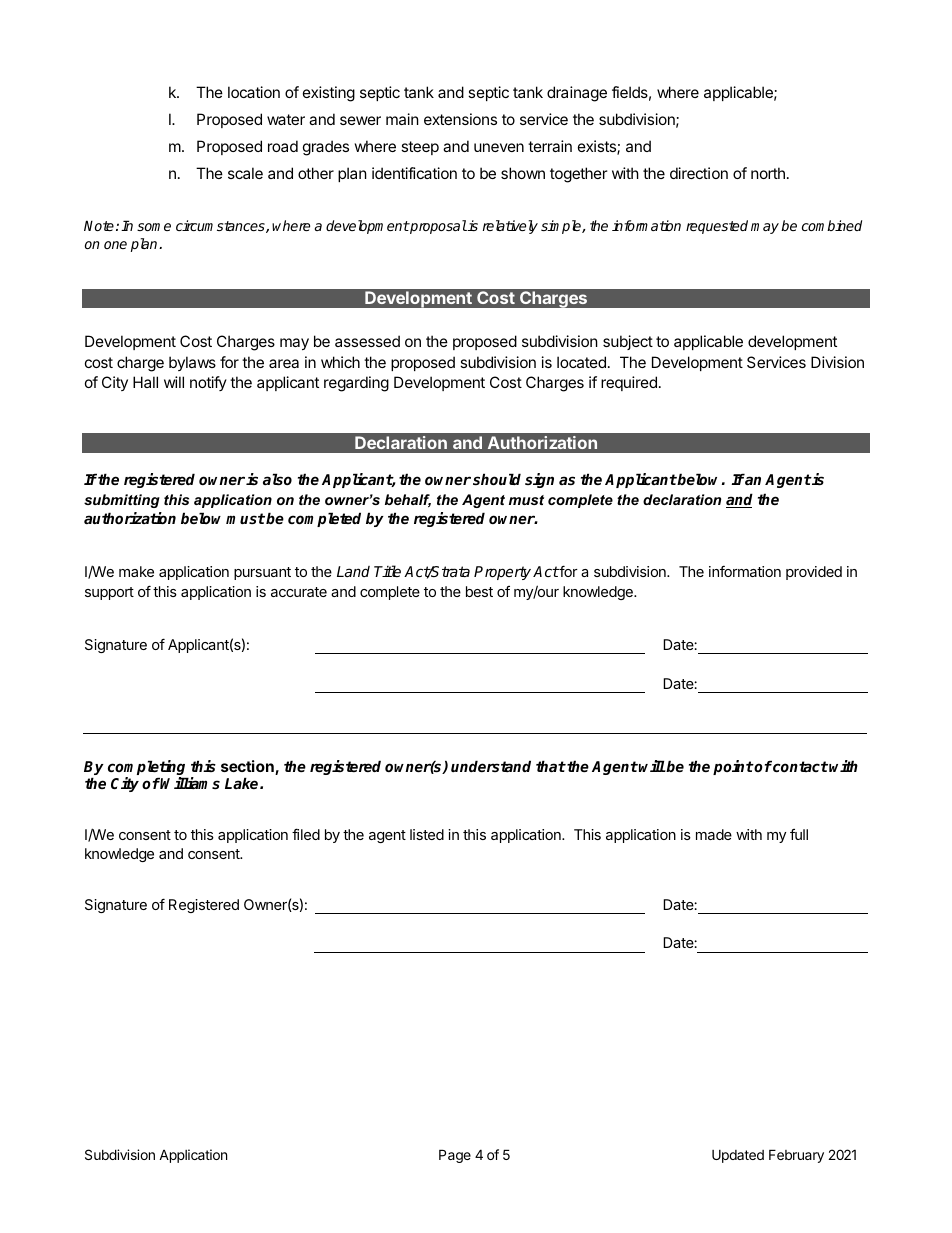 The image size is (952, 1233). Describe the element at coordinates (768, 173) in the screenshot. I see `north` at that location.
